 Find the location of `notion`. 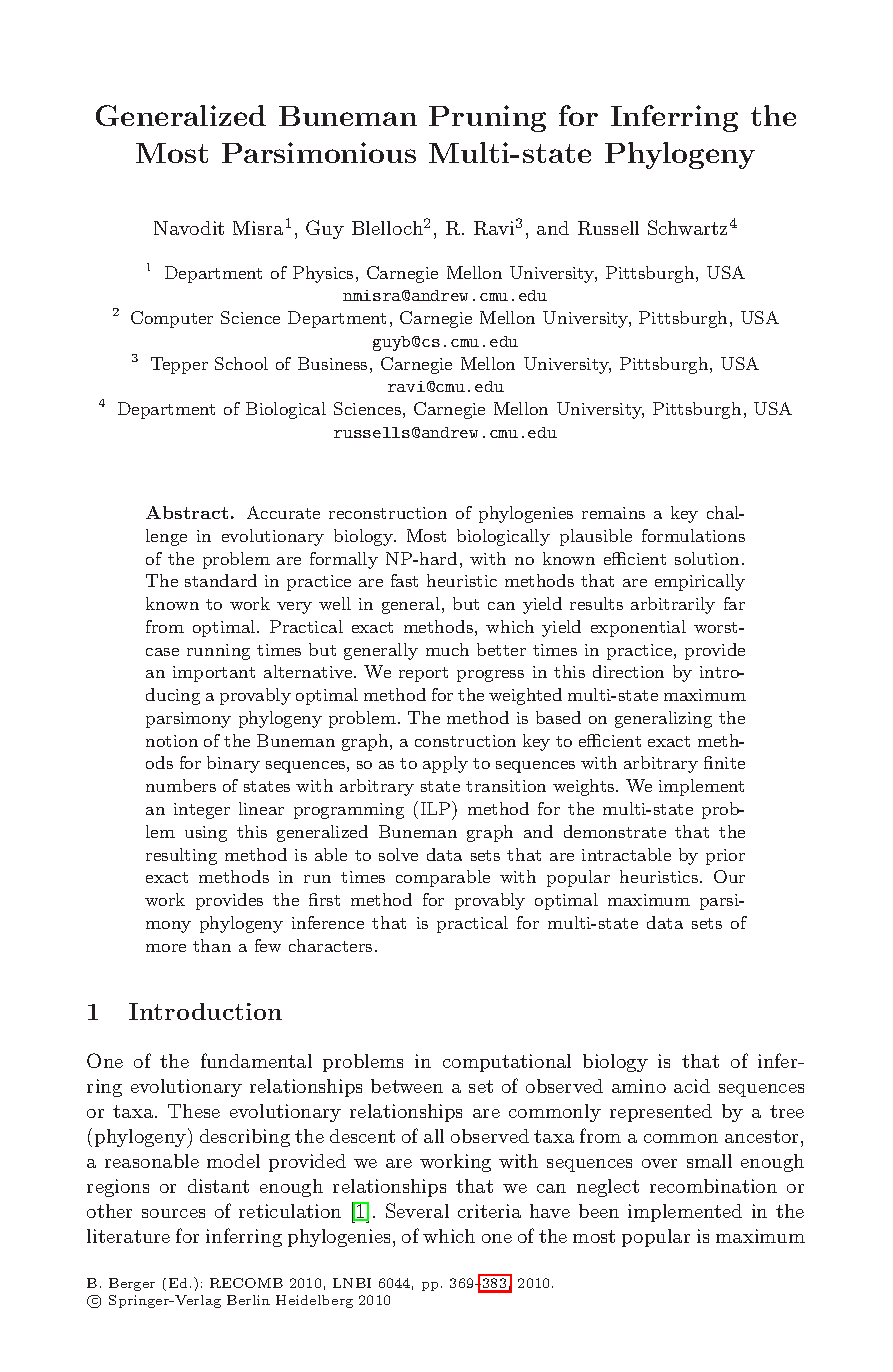

notion is located at coordinates (172, 741).
